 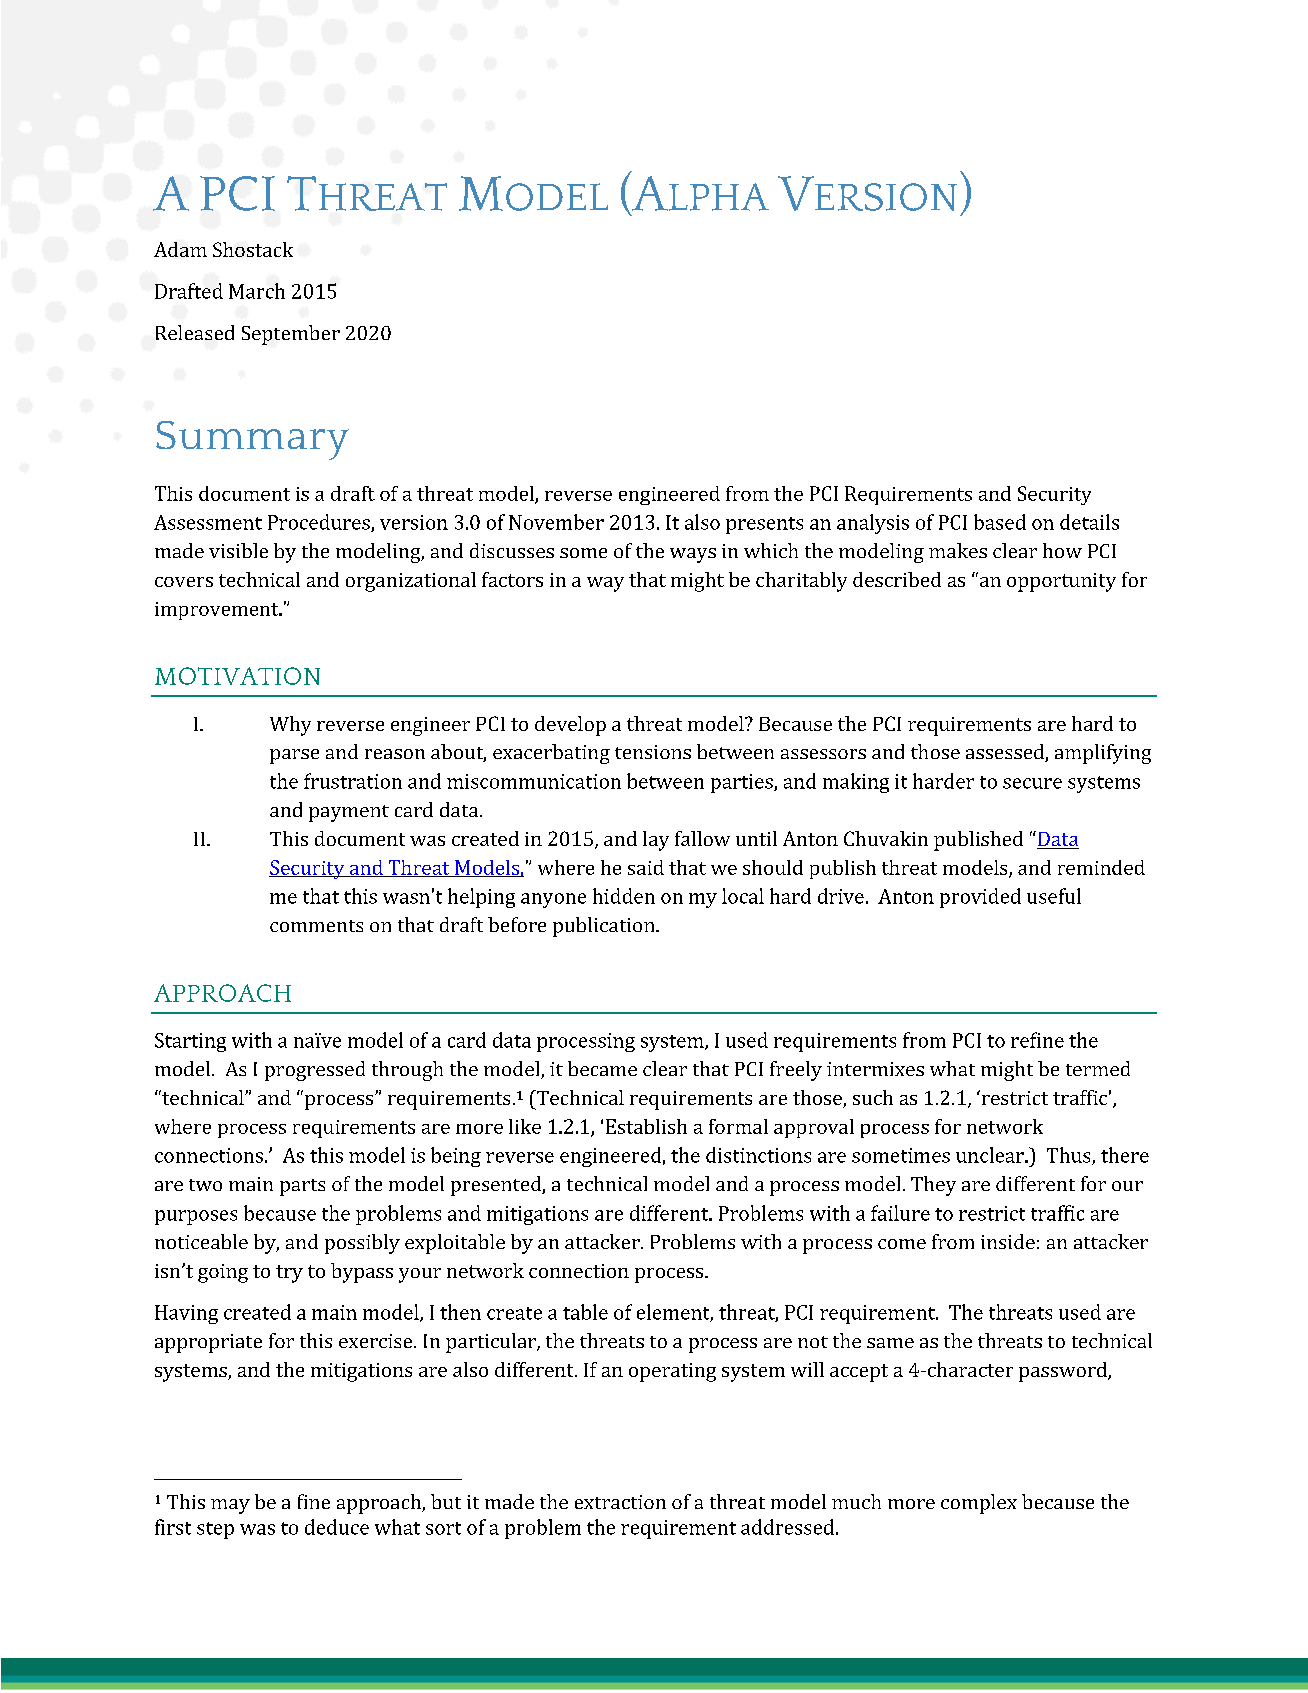 What do you see at coordinates (556, 522) in the image?
I see `November` at bounding box center [556, 522].
